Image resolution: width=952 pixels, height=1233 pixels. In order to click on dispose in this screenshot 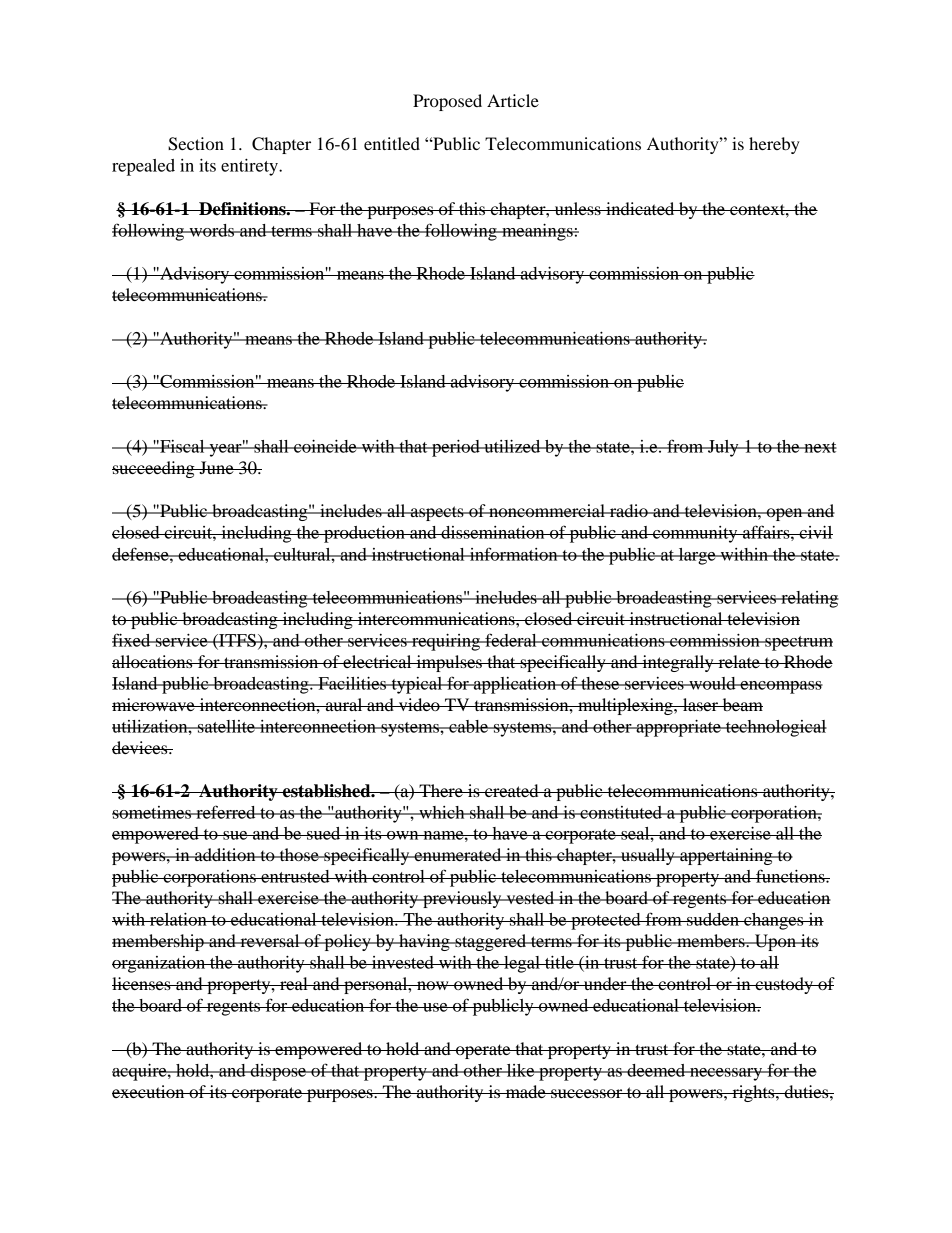, I will do `click(278, 1072)`.
